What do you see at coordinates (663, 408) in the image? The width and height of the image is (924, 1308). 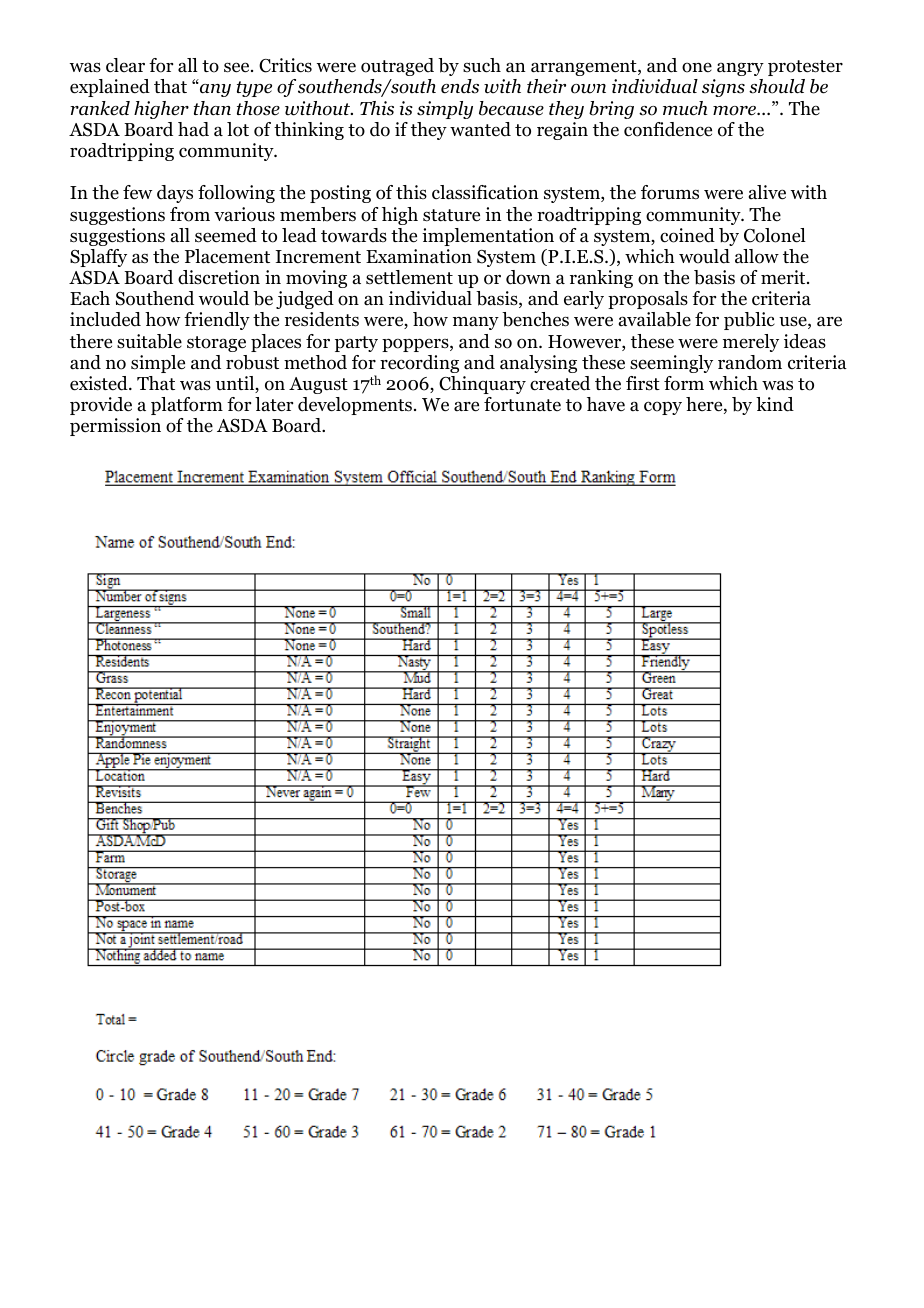 I see `copy` at bounding box center [663, 408].
